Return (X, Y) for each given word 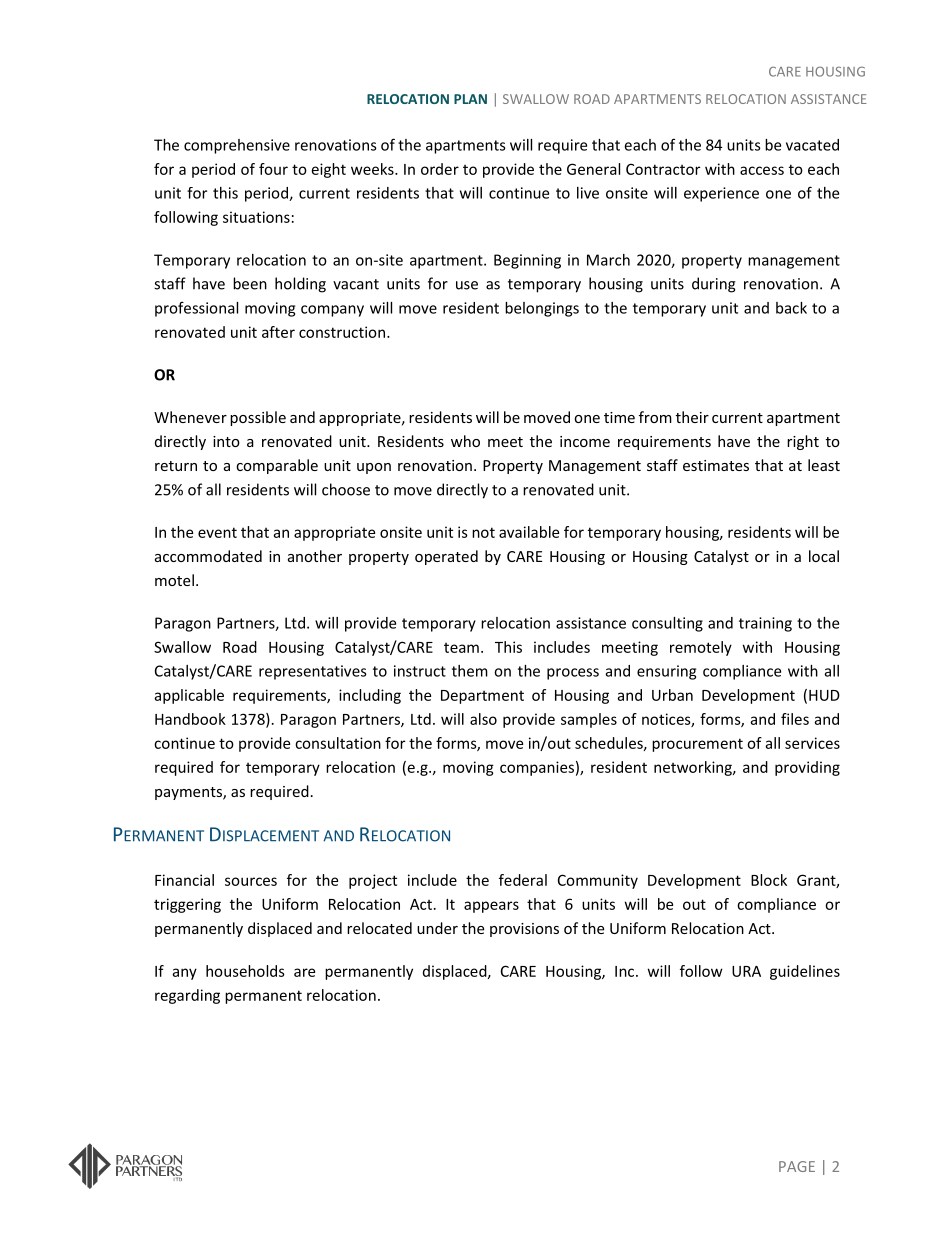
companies (537, 768)
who (465, 441)
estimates (716, 465)
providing (807, 768)
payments (189, 793)
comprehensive (237, 146)
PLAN (470, 99)
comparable (277, 466)
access (762, 170)
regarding (187, 996)
